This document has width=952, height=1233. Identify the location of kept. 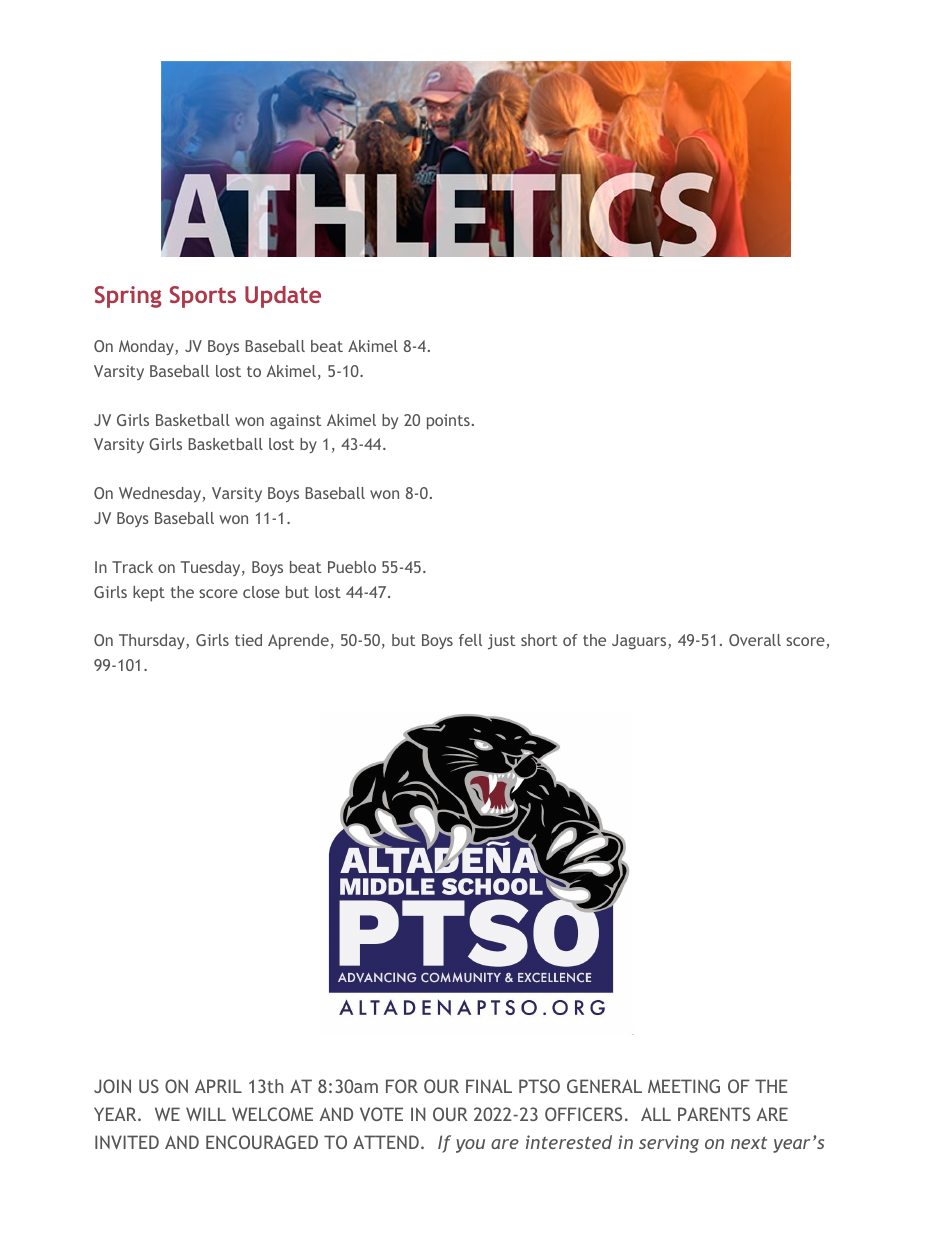
(149, 594).
